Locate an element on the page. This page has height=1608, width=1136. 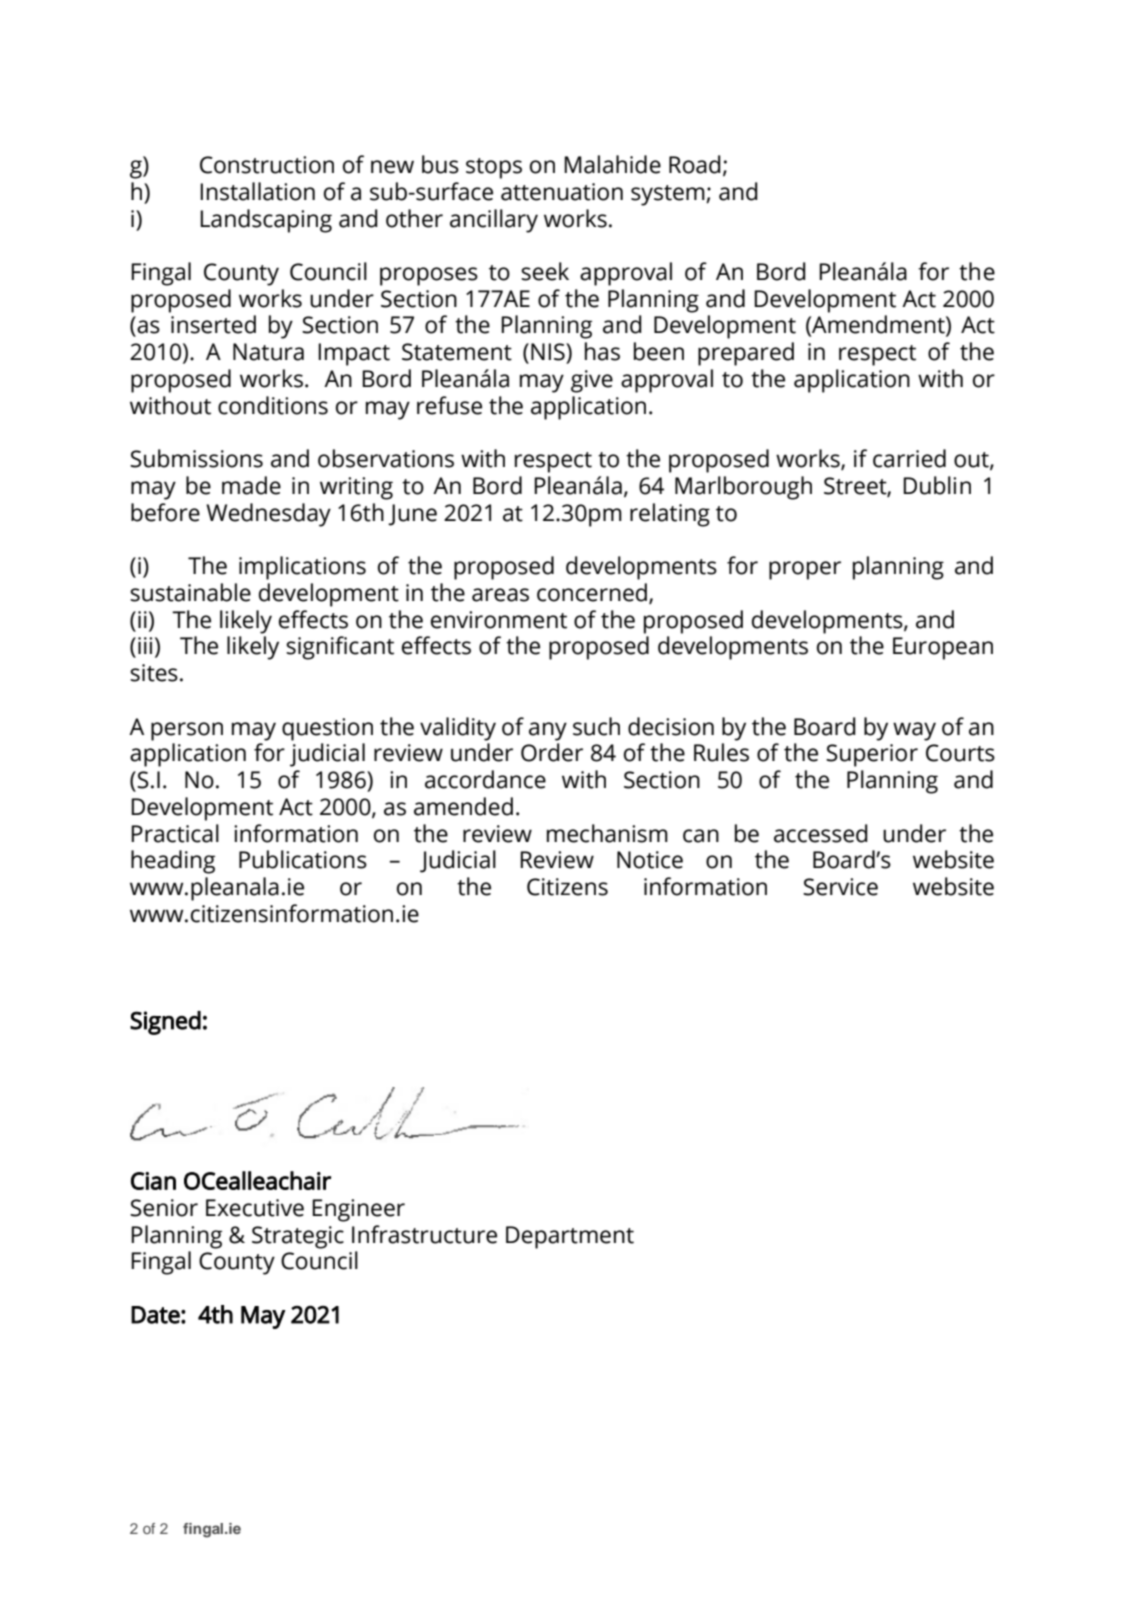
Executive is located at coordinates (255, 1208).
